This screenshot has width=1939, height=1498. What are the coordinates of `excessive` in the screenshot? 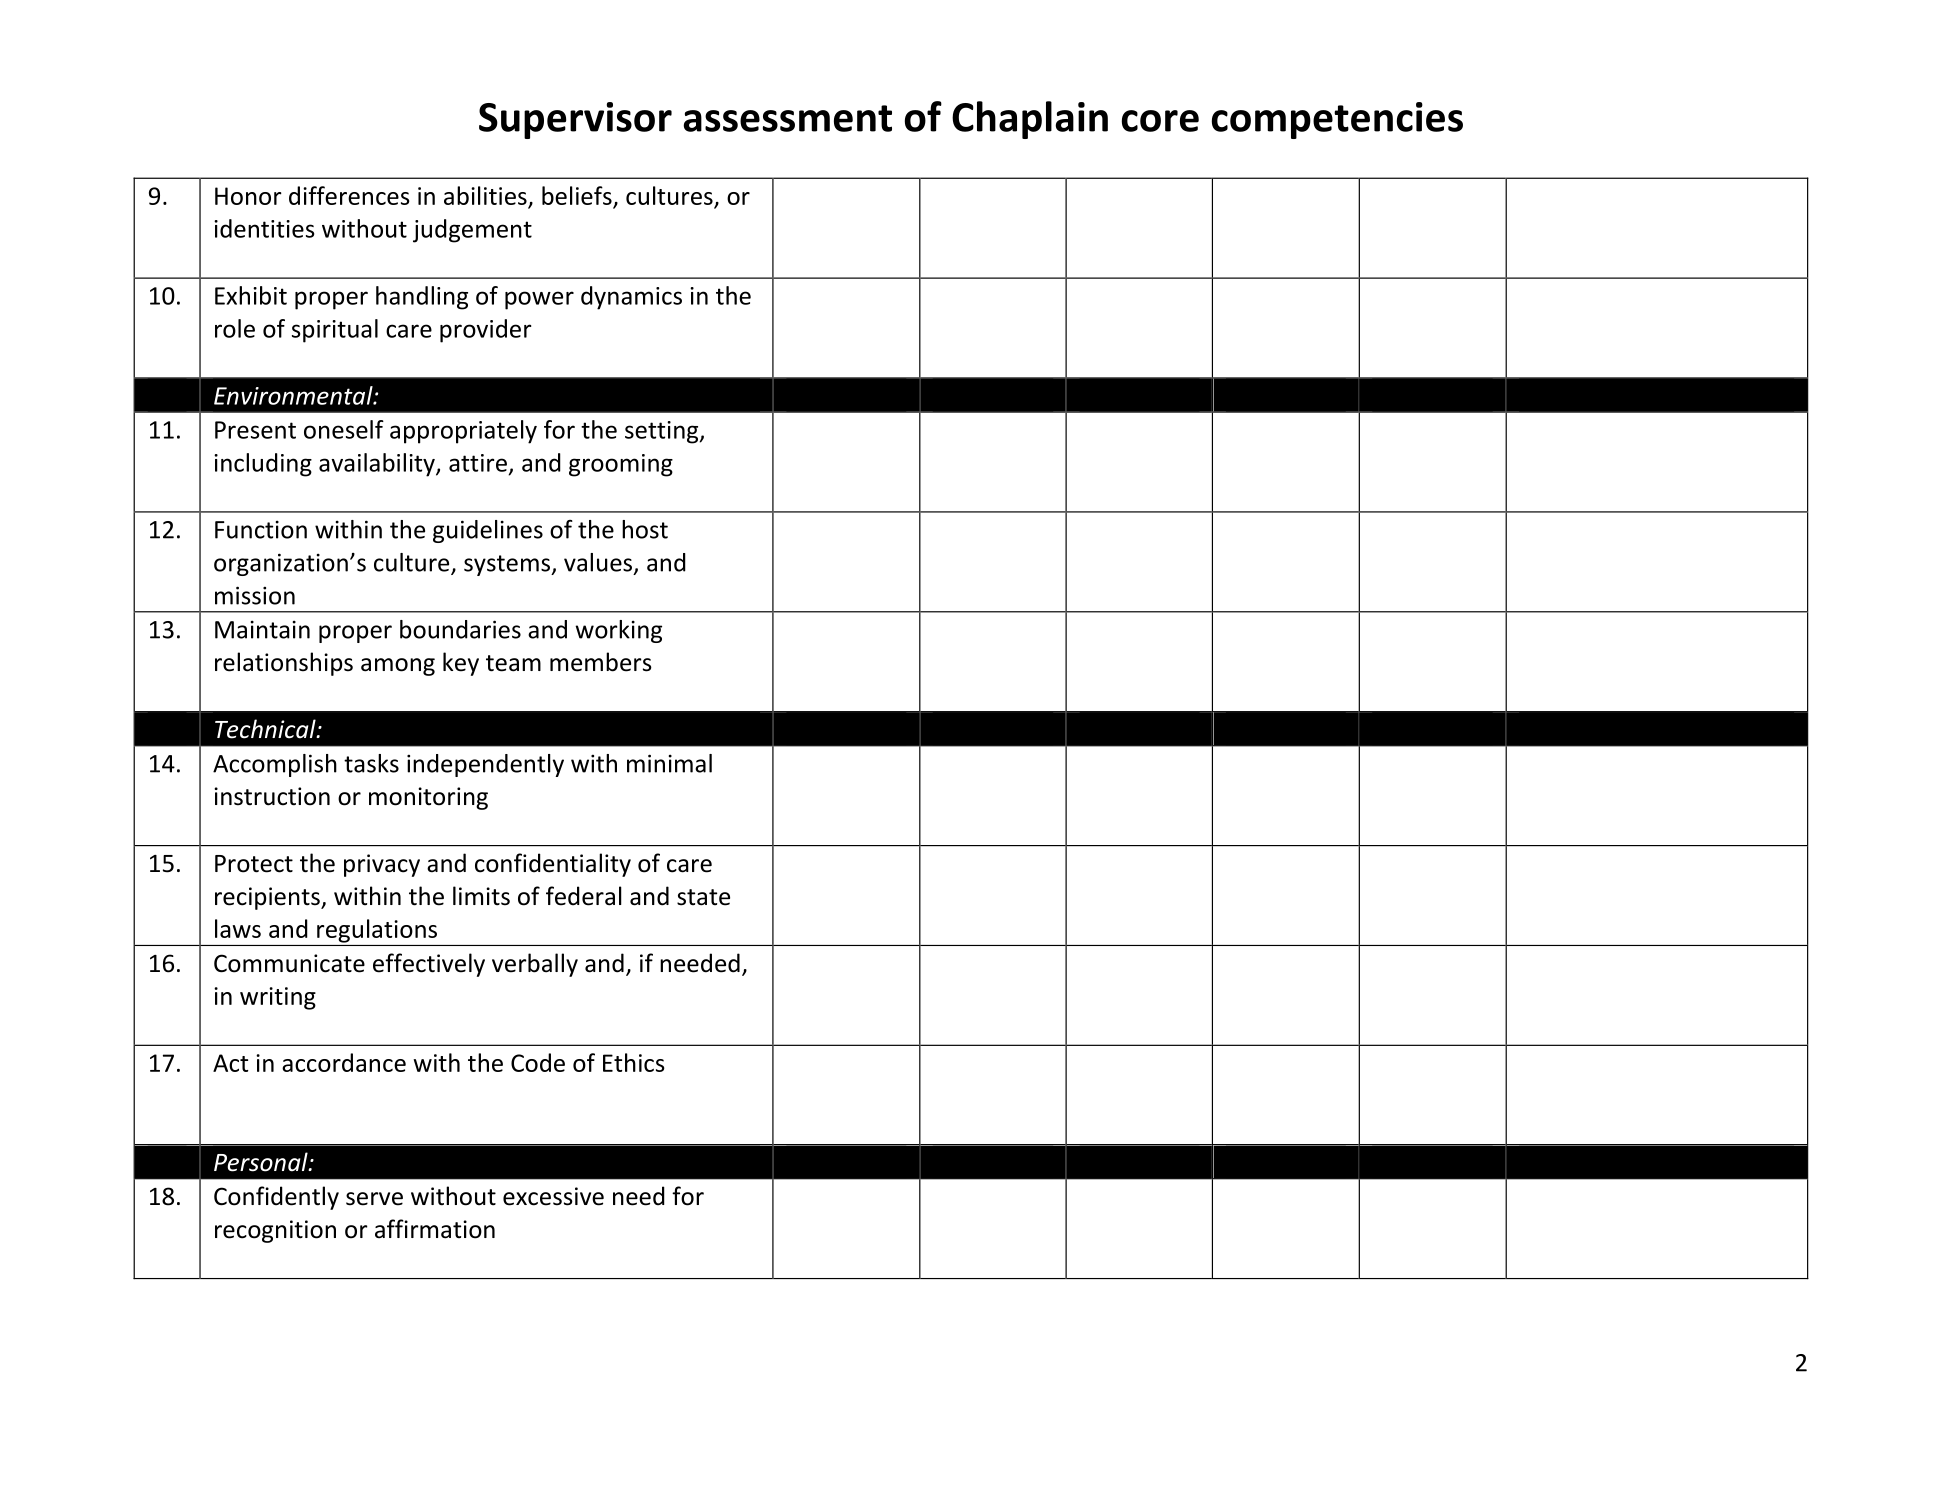 It's located at (553, 1196).
